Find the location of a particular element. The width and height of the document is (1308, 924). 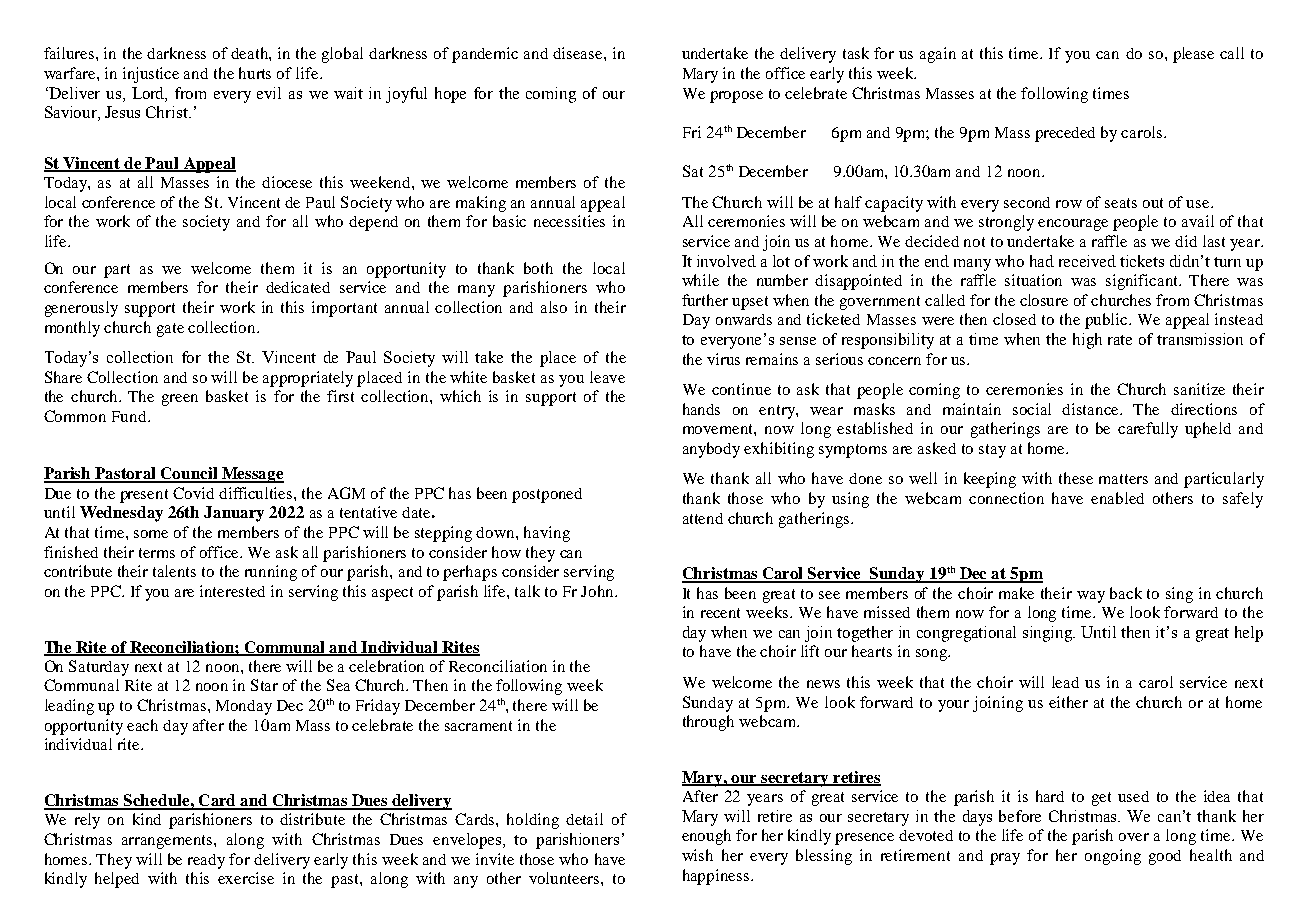

wish is located at coordinates (697, 855).
